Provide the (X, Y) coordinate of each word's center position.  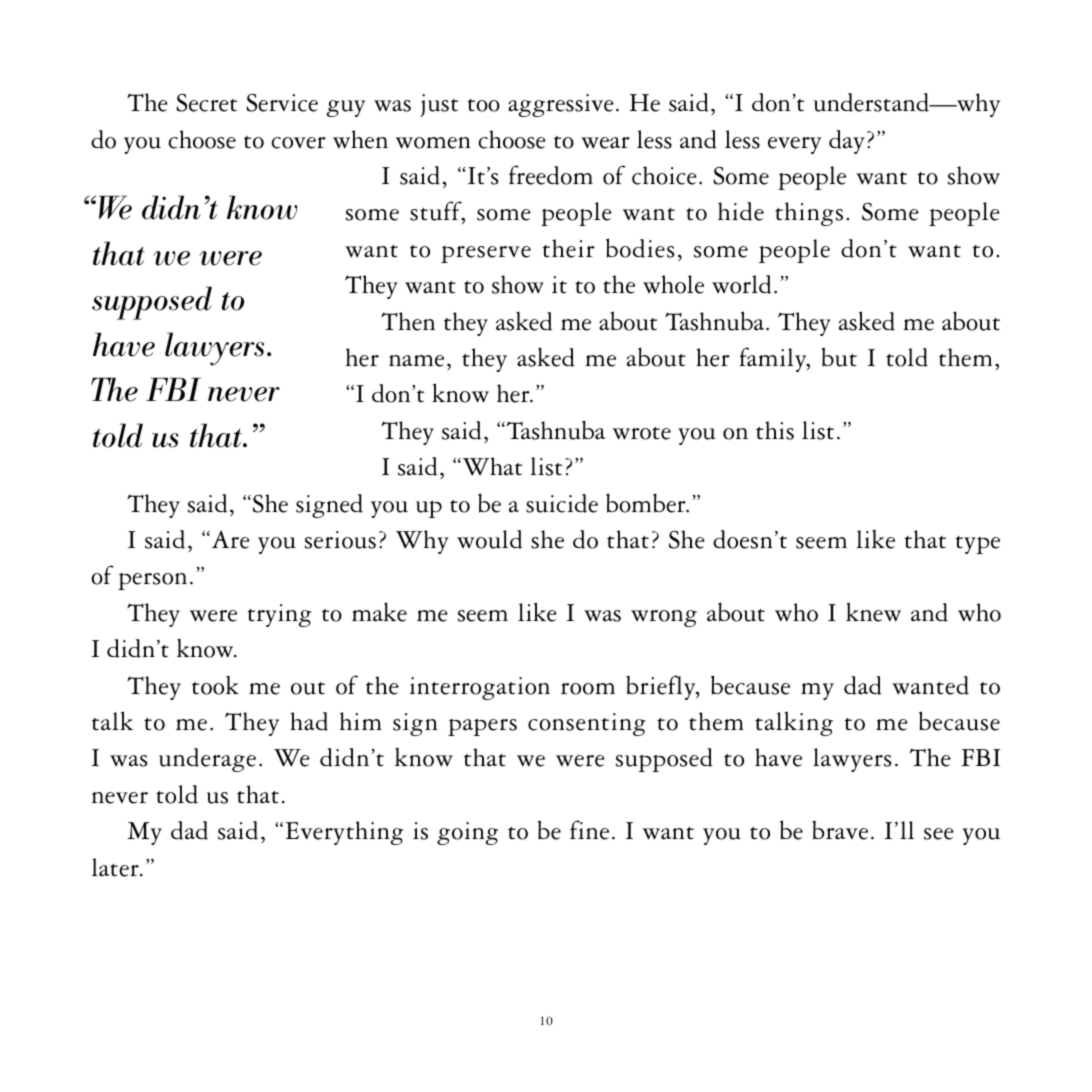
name (416, 361)
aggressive (561, 105)
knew (873, 612)
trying (279, 615)
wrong (664, 618)
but (839, 357)
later (116, 867)
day (847, 142)
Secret (206, 102)
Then (408, 321)
